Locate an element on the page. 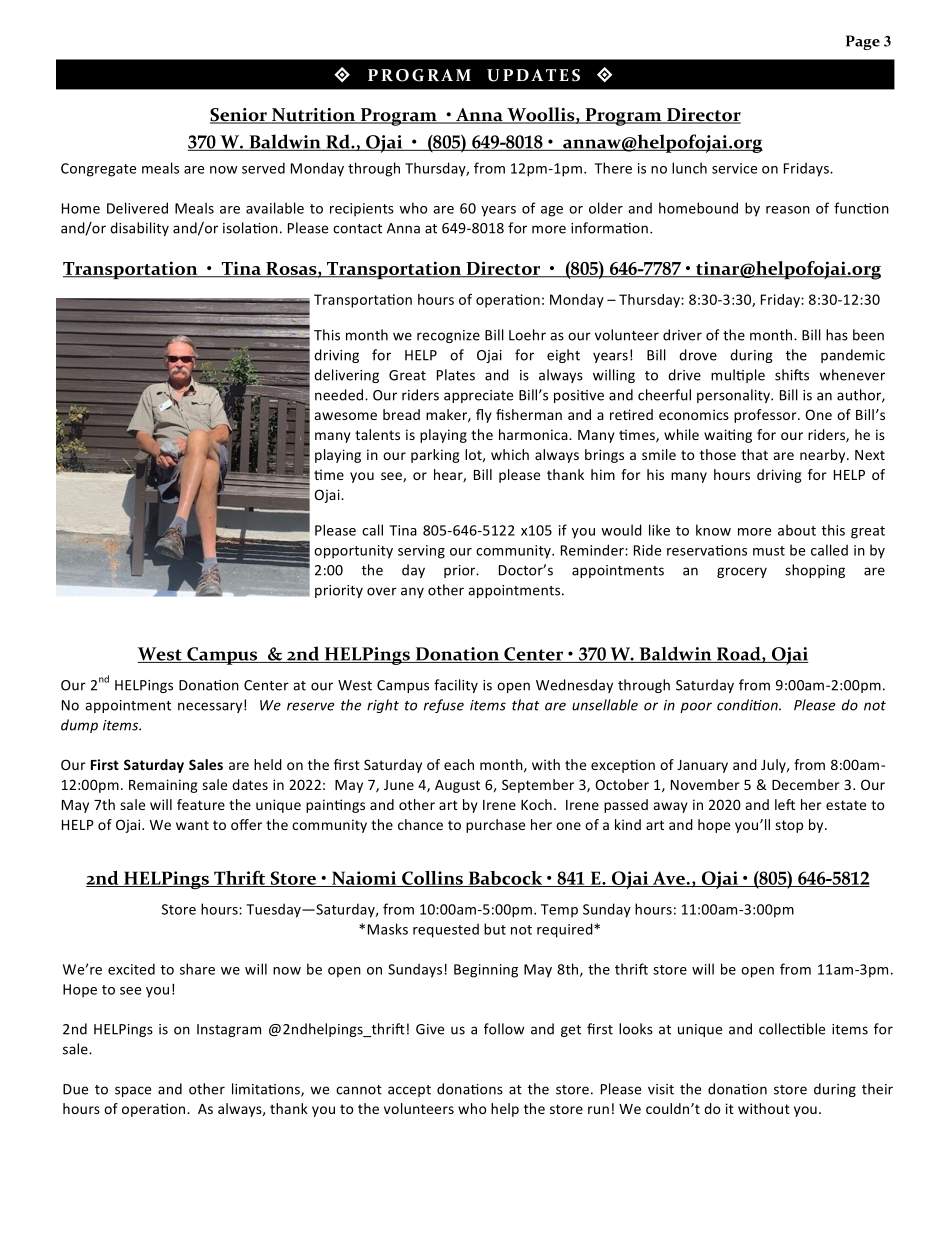  shifts is located at coordinates (792, 375).
